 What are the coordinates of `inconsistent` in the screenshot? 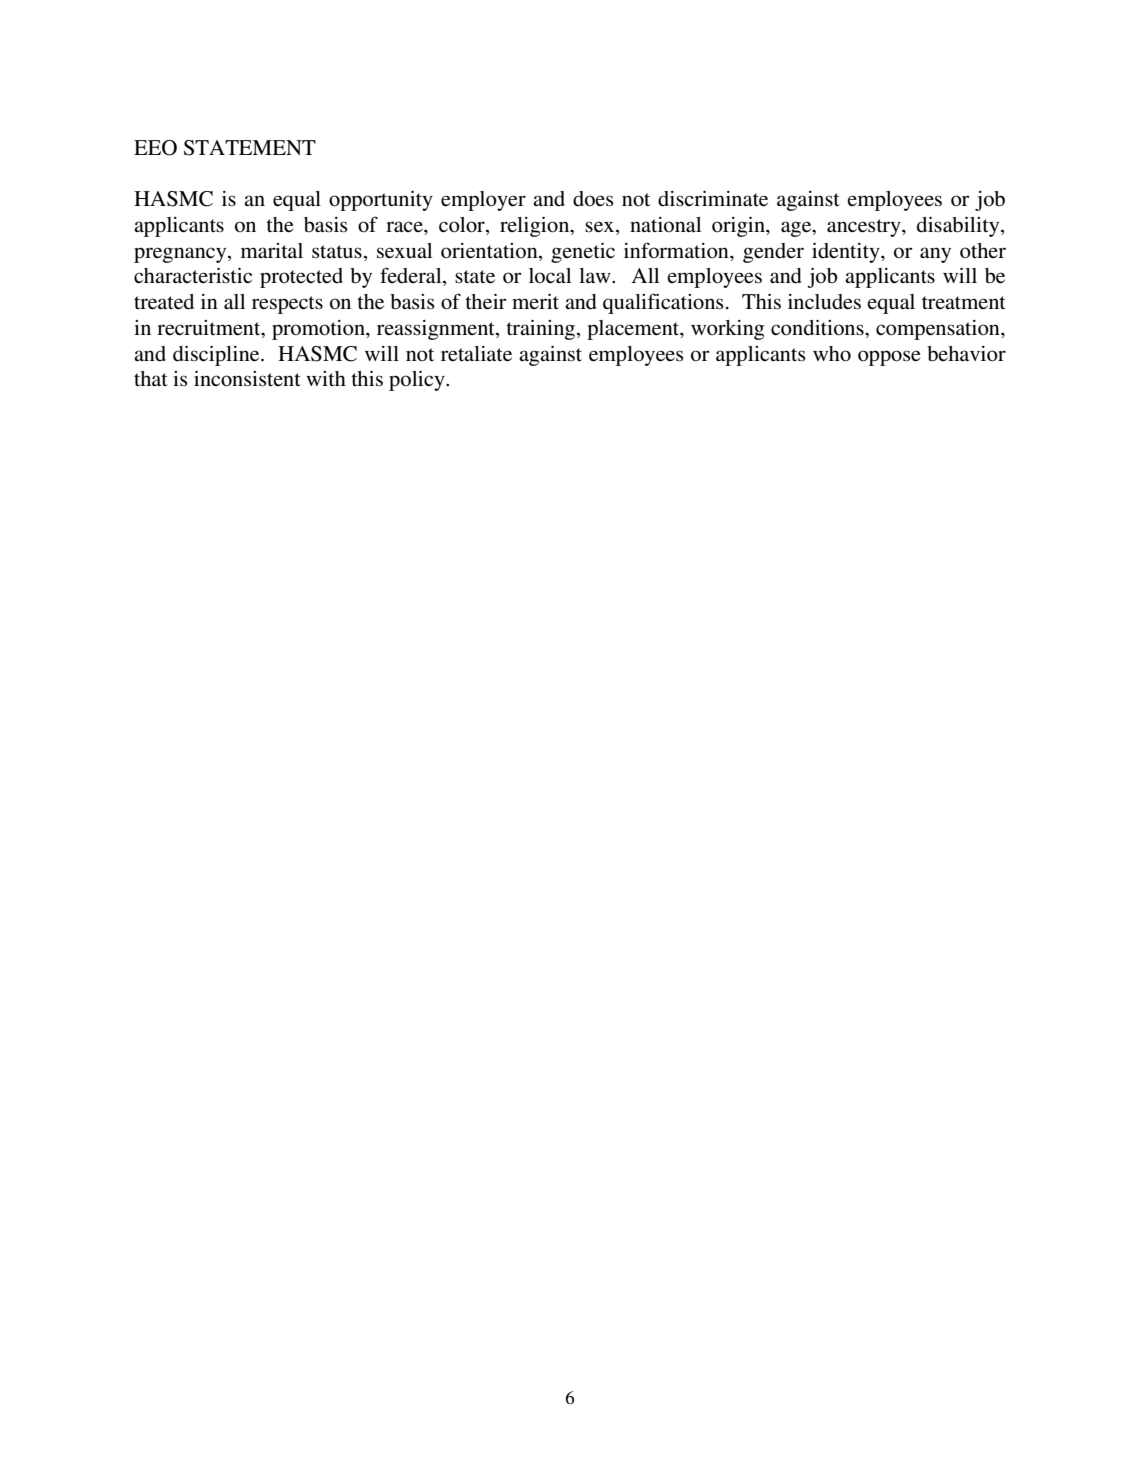 It's located at (247, 379).
